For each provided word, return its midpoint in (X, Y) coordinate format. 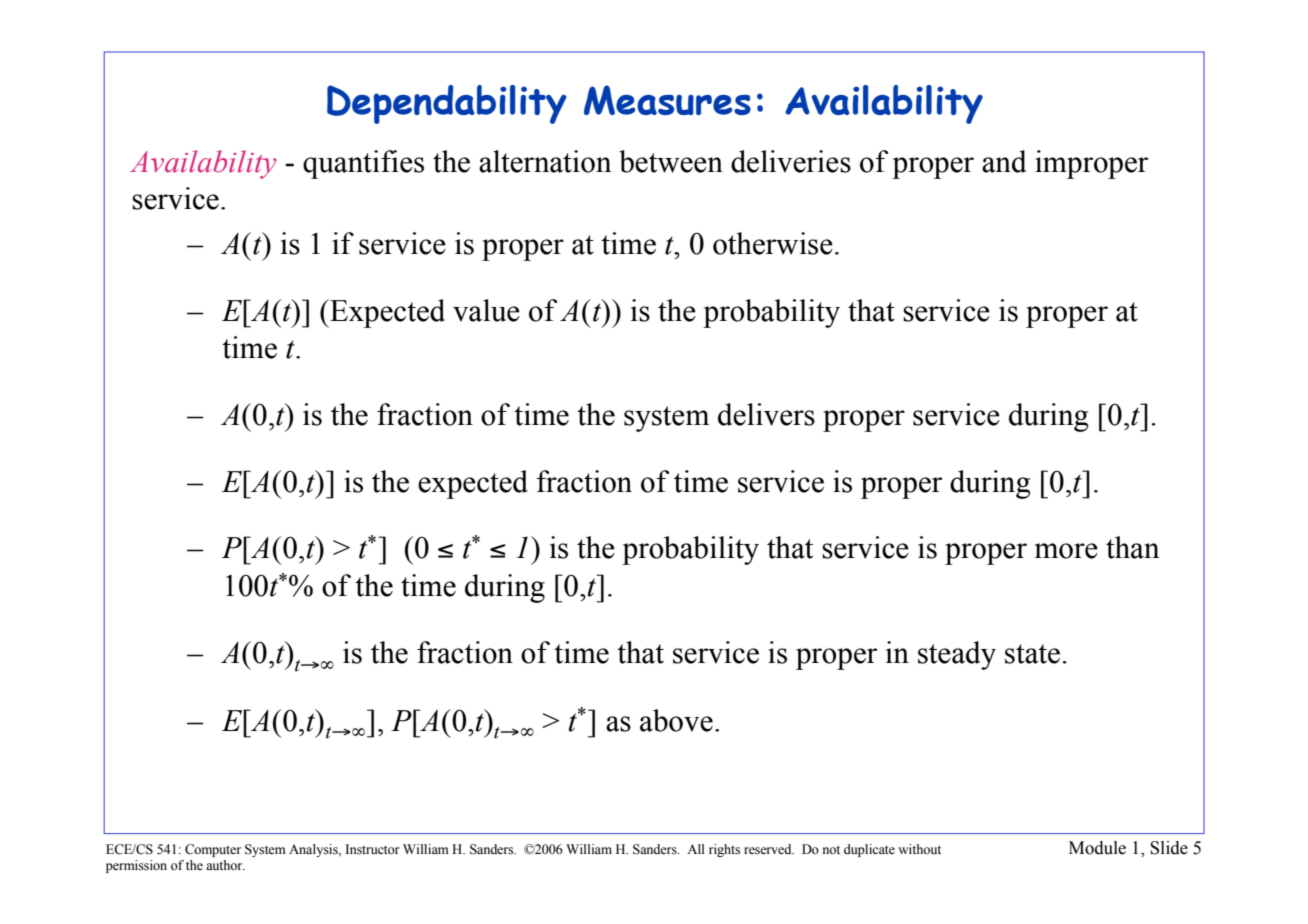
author (225, 865)
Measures (667, 100)
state (1032, 654)
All (696, 849)
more (1066, 551)
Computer (213, 850)
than (1133, 547)
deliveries (791, 161)
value (486, 310)
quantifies (363, 164)
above (676, 720)
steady (957, 655)
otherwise (773, 243)
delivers (766, 414)
